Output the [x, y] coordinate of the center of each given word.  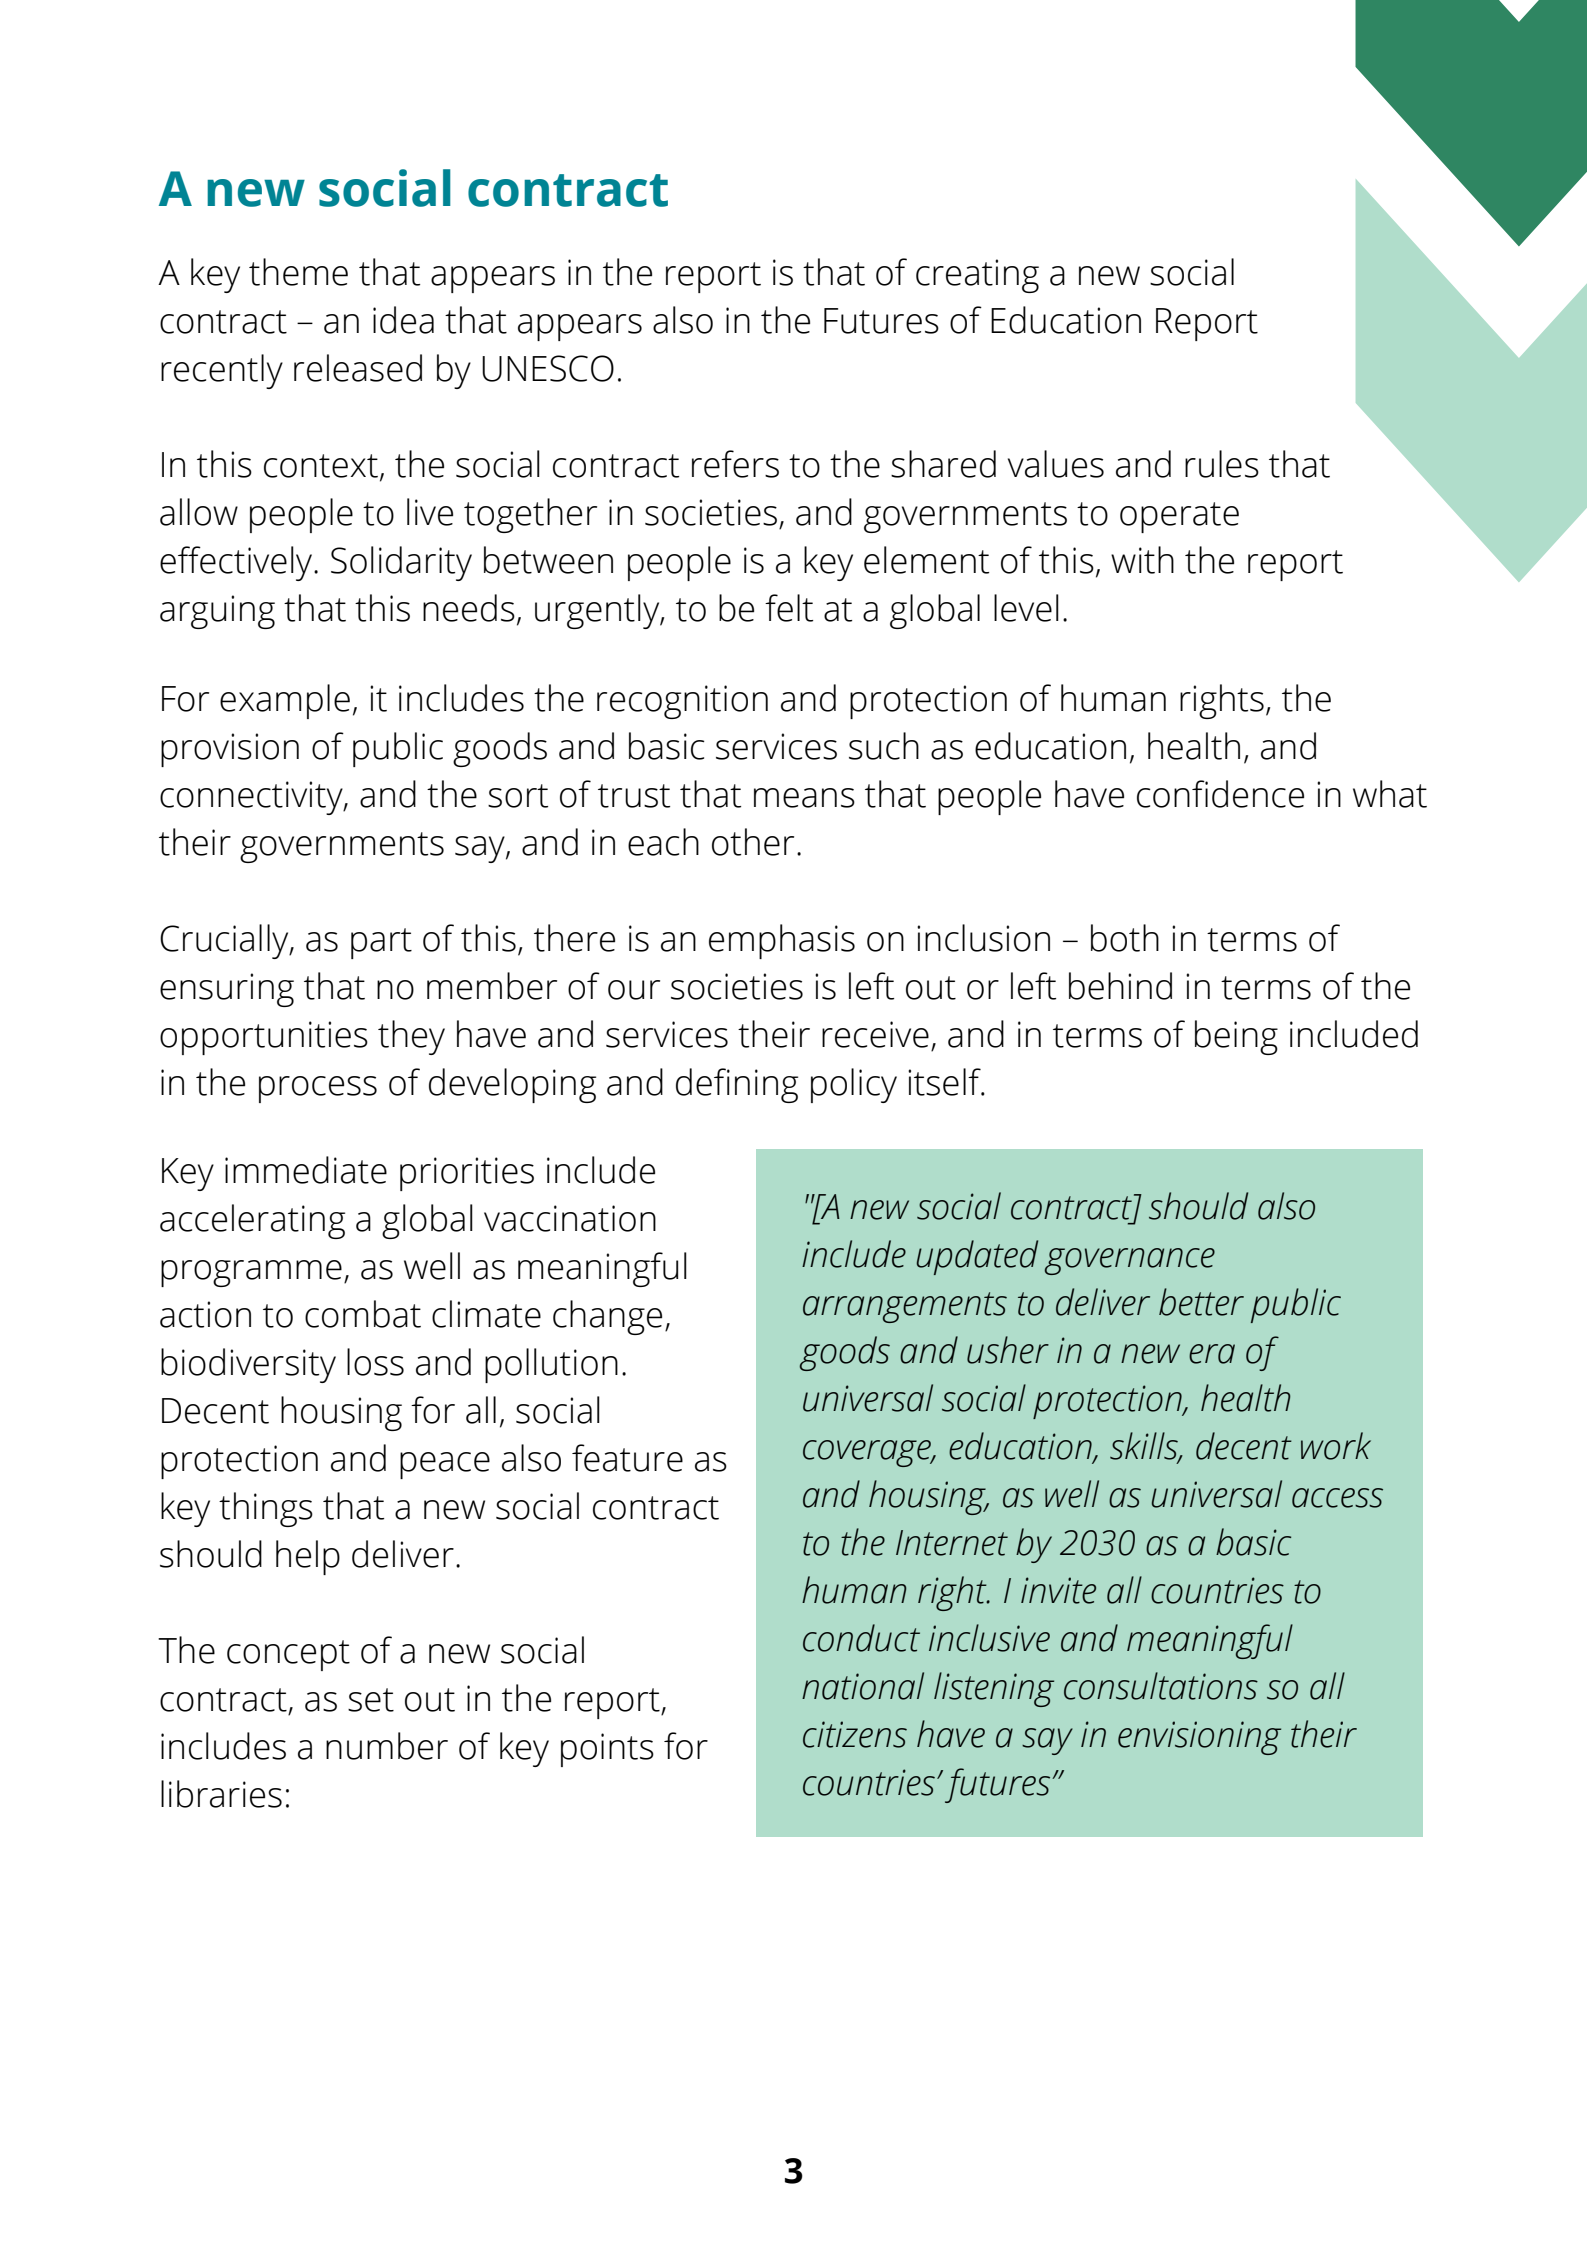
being [1236, 1037]
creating [977, 276]
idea [403, 320]
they [411, 1037]
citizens [855, 1734]
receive [875, 1034]
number [387, 1746]
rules [1222, 464]
